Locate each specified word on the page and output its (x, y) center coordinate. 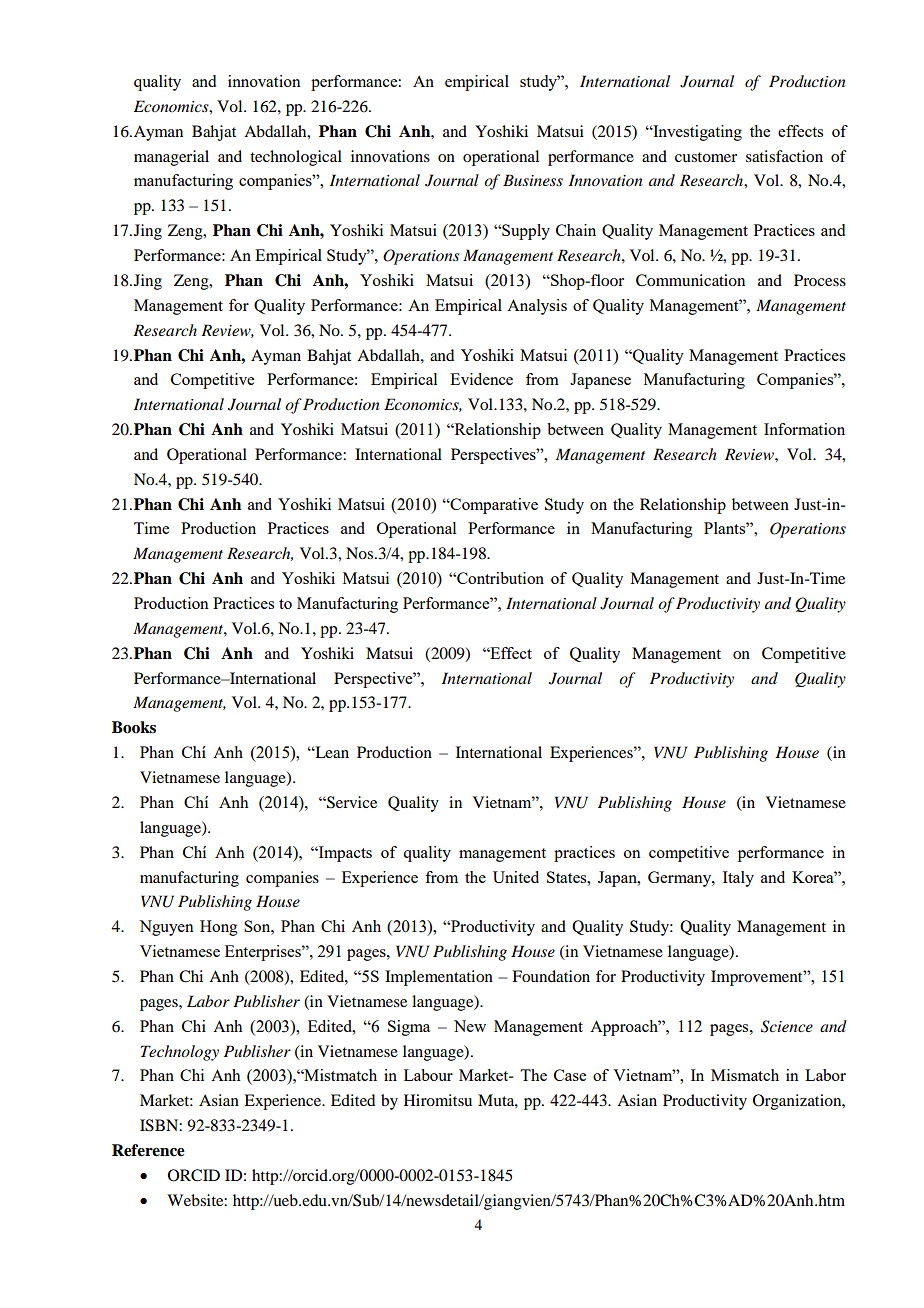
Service (351, 802)
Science (787, 1026)
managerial (171, 158)
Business (533, 180)
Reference (148, 1150)
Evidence (481, 379)
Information (804, 429)
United (516, 877)
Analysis (537, 307)
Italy (738, 879)
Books (134, 727)
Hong (219, 928)
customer (706, 157)
